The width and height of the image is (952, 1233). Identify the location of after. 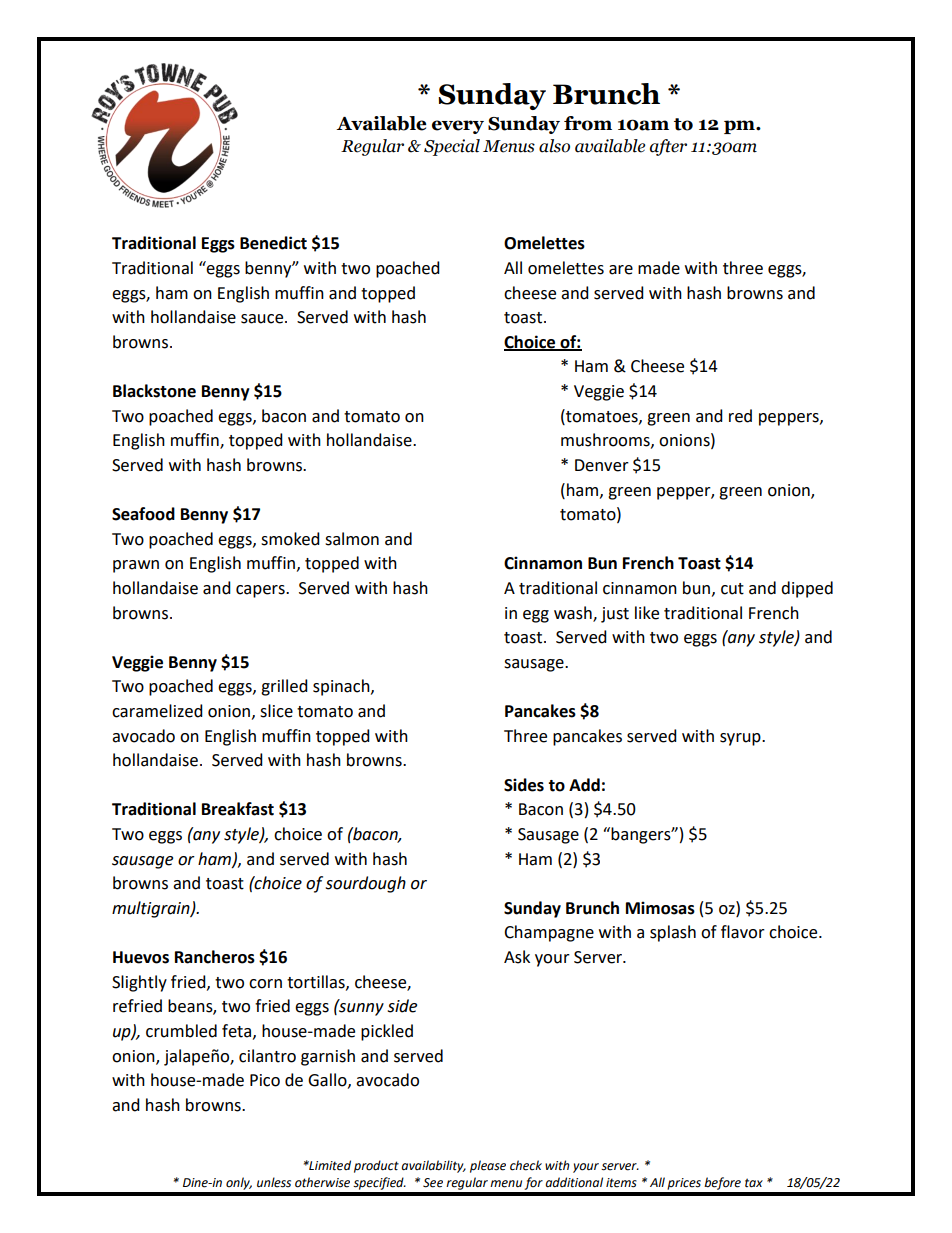
(668, 147).
